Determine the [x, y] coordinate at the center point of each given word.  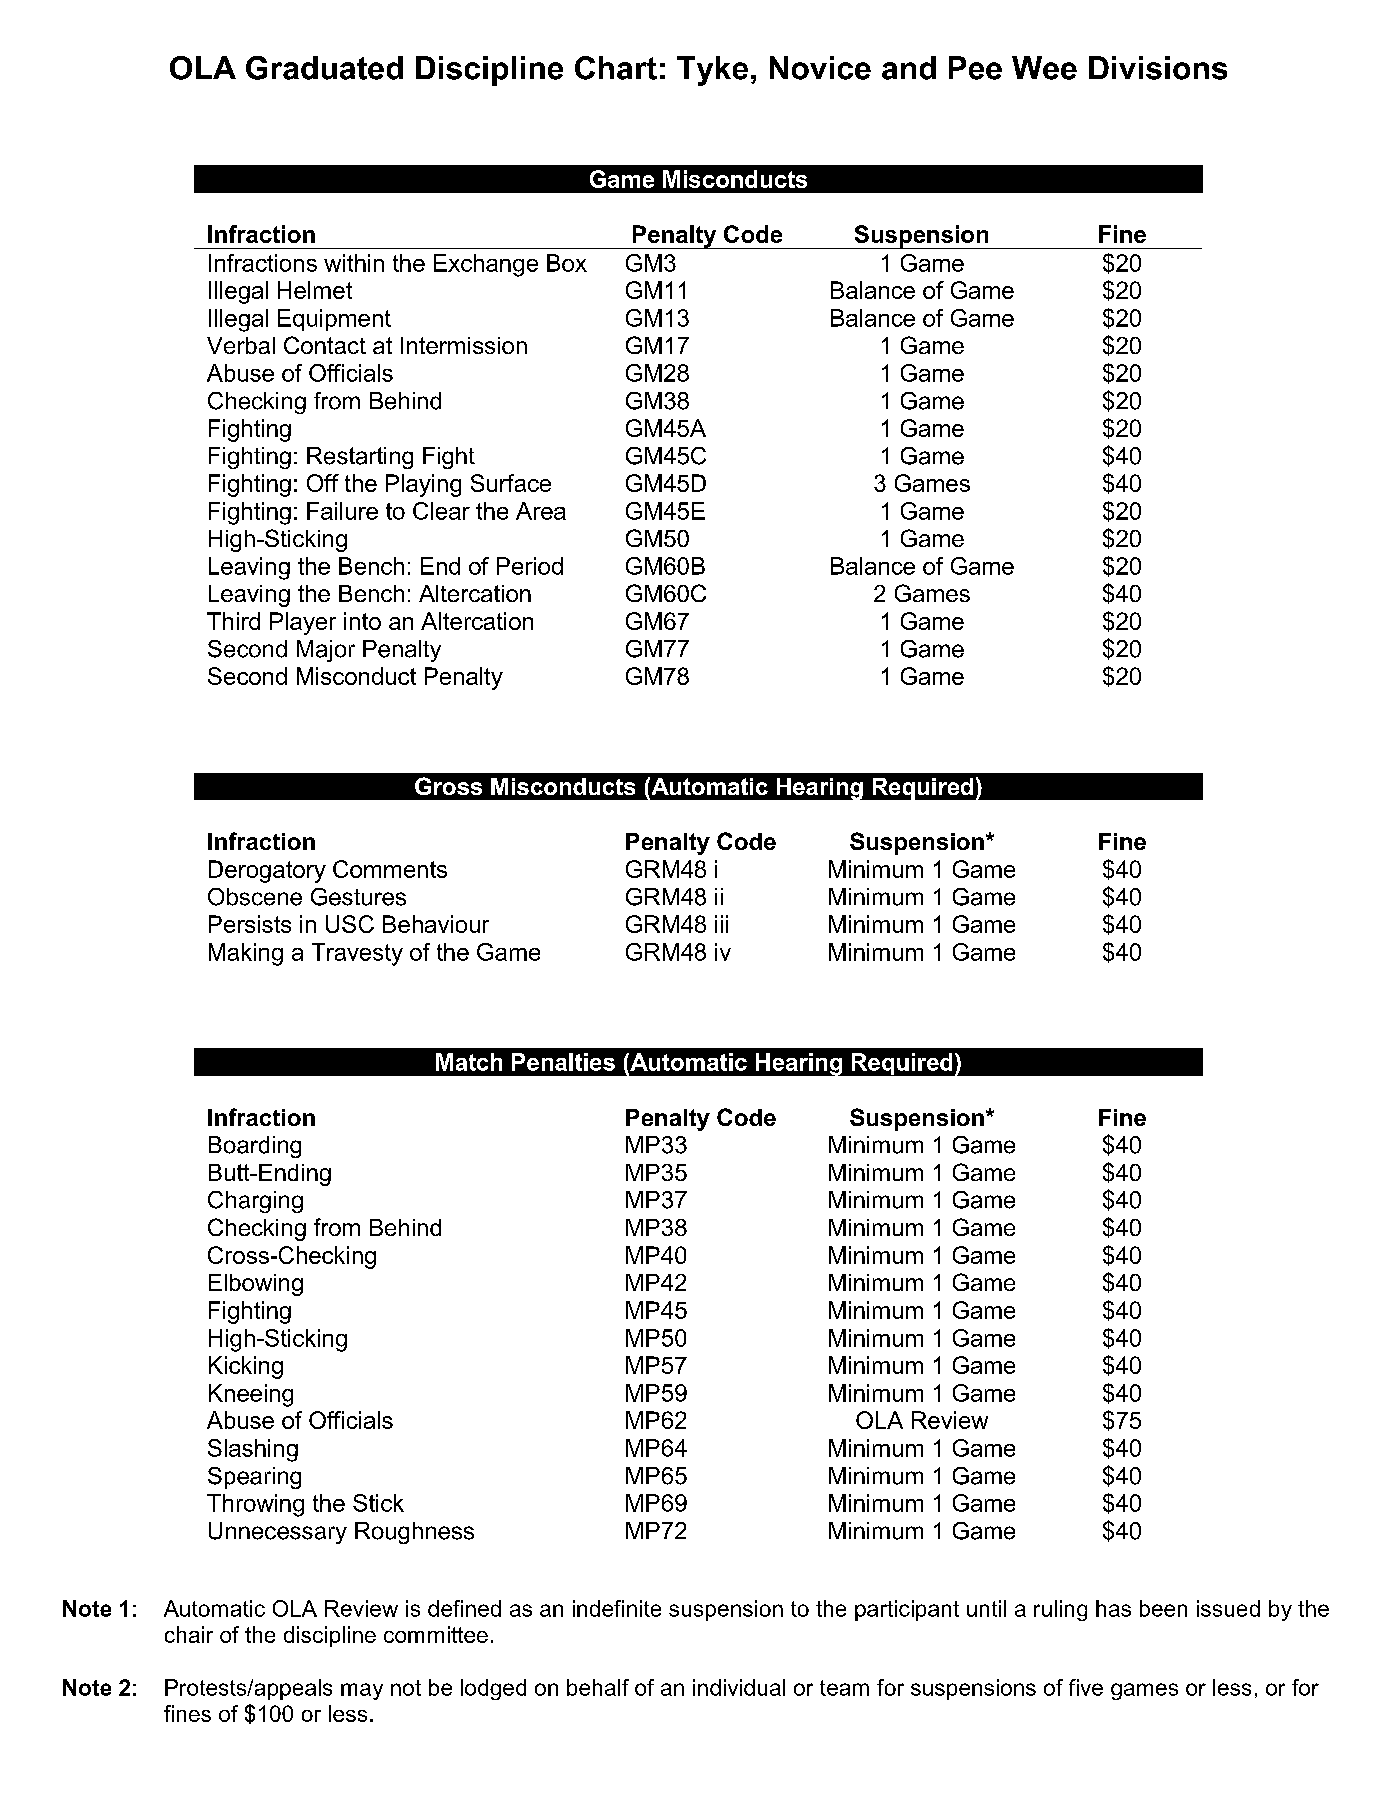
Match [469, 1062]
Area [541, 511]
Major [326, 651]
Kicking [246, 1367]
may [362, 1691]
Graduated [324, 68]
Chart [616, 68]
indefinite [617, 1608]
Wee [1044, 68]
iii [721, 924]
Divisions [1158, 68]
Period [530, 566]
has [1113, 1608]
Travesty [357, 954]
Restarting [360, 458]
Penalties [563, 1062]
